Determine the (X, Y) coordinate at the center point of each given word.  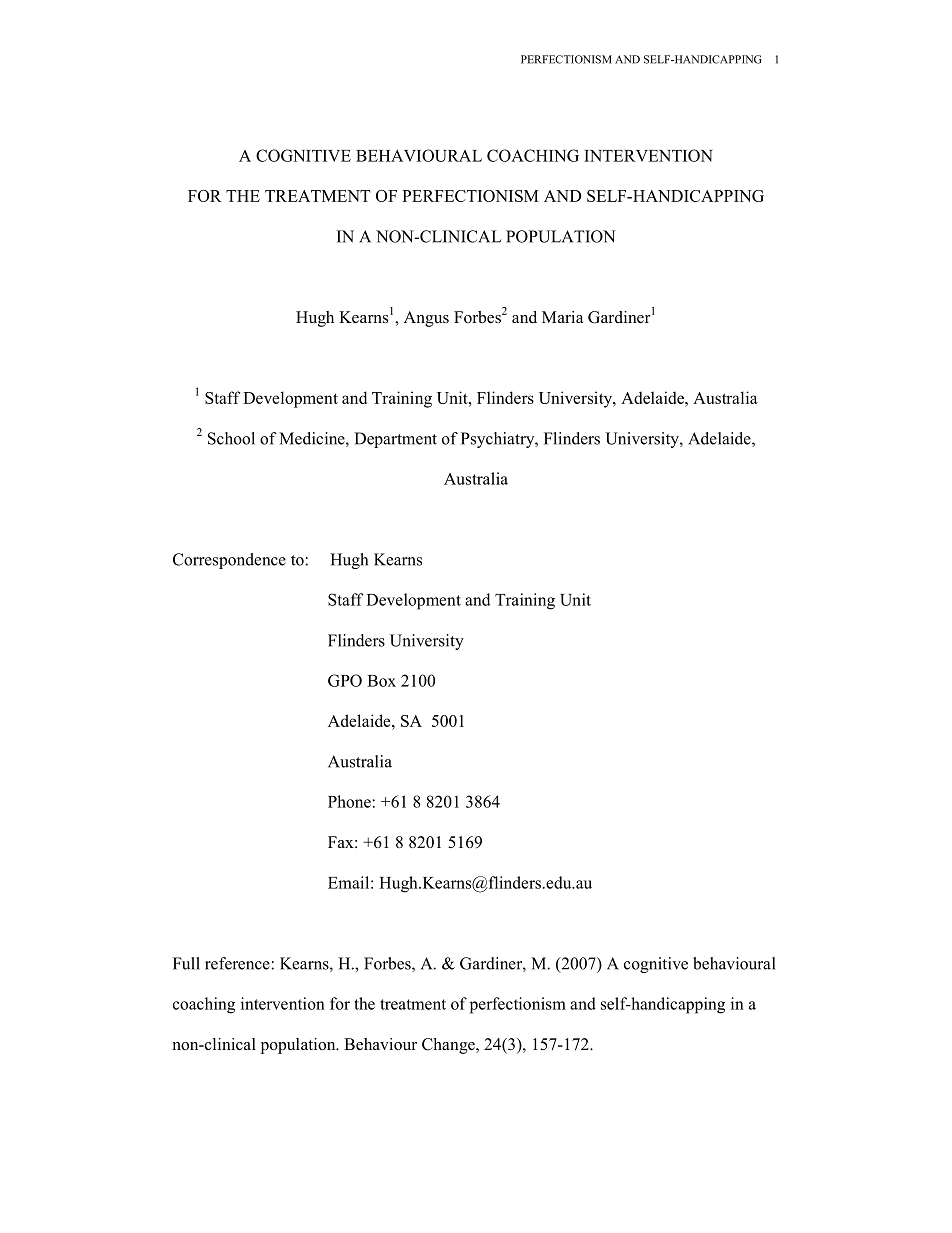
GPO (345, 680)
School (231, 438)
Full (186, 963)
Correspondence (229, 561)
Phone (349, 801)
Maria (562, 317)
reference (238, 963)
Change (449, 1046)
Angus (426, 319)
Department (395, 440)
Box (381, 681)
